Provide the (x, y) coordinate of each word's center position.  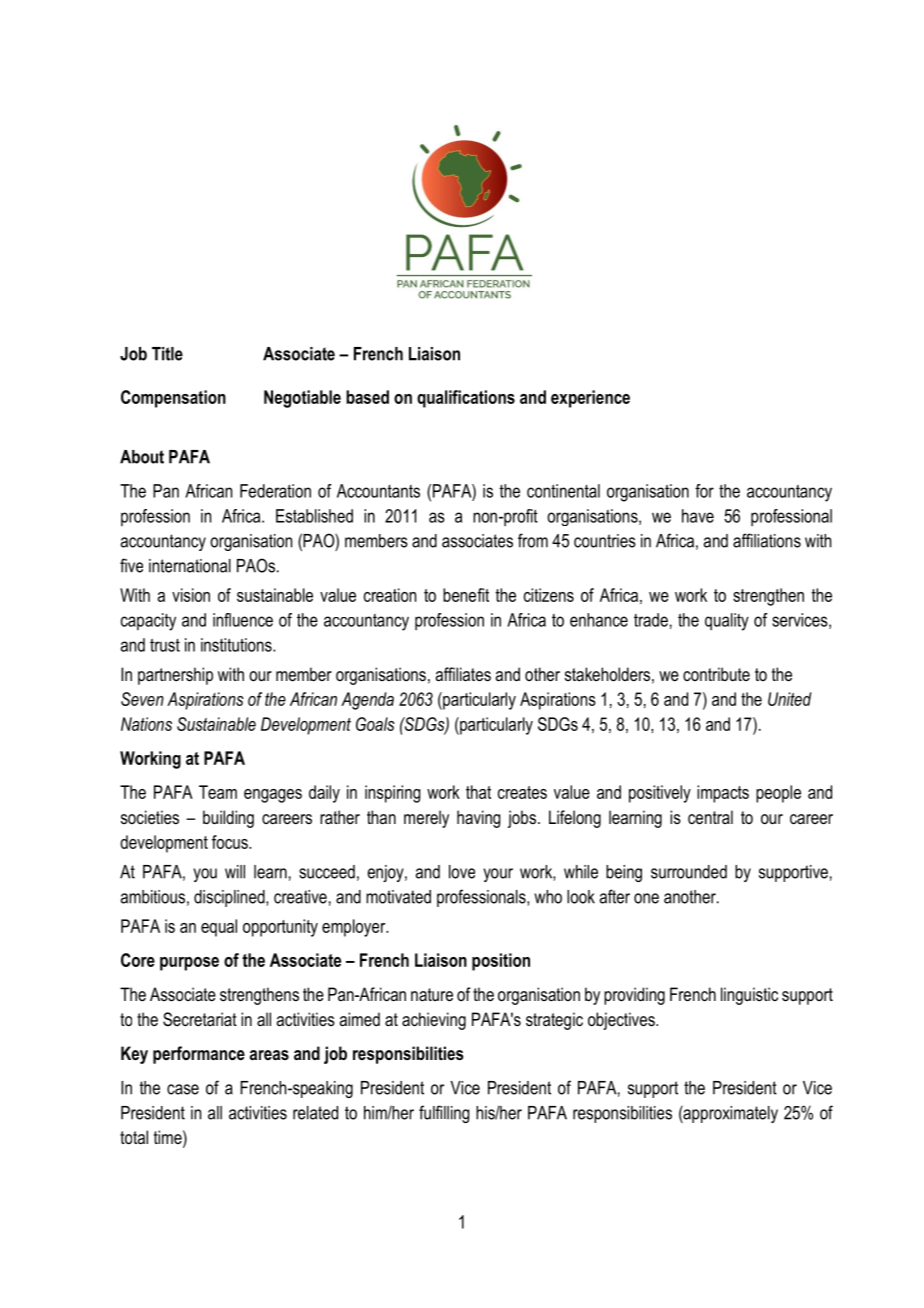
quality (727, 622)
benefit (466, 595)
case (183, 1089)
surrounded (689, 872)
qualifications (466, 399)
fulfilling (444, 1114)
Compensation (173, 399)
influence (243, 620)
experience (590, 399)
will (235, 872)
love (462, 872)
